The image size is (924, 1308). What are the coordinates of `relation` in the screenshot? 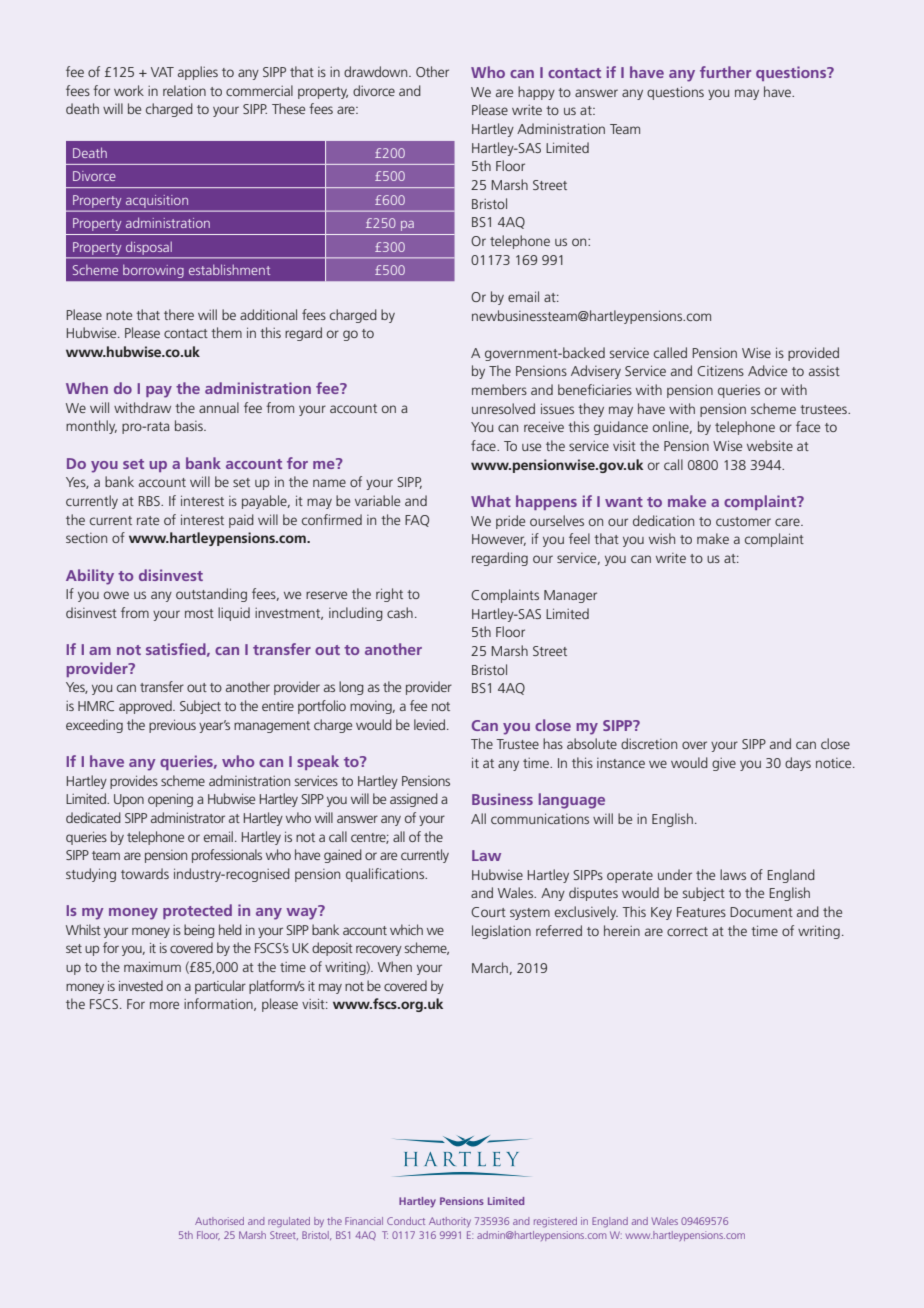 It's located at (184, 90).
